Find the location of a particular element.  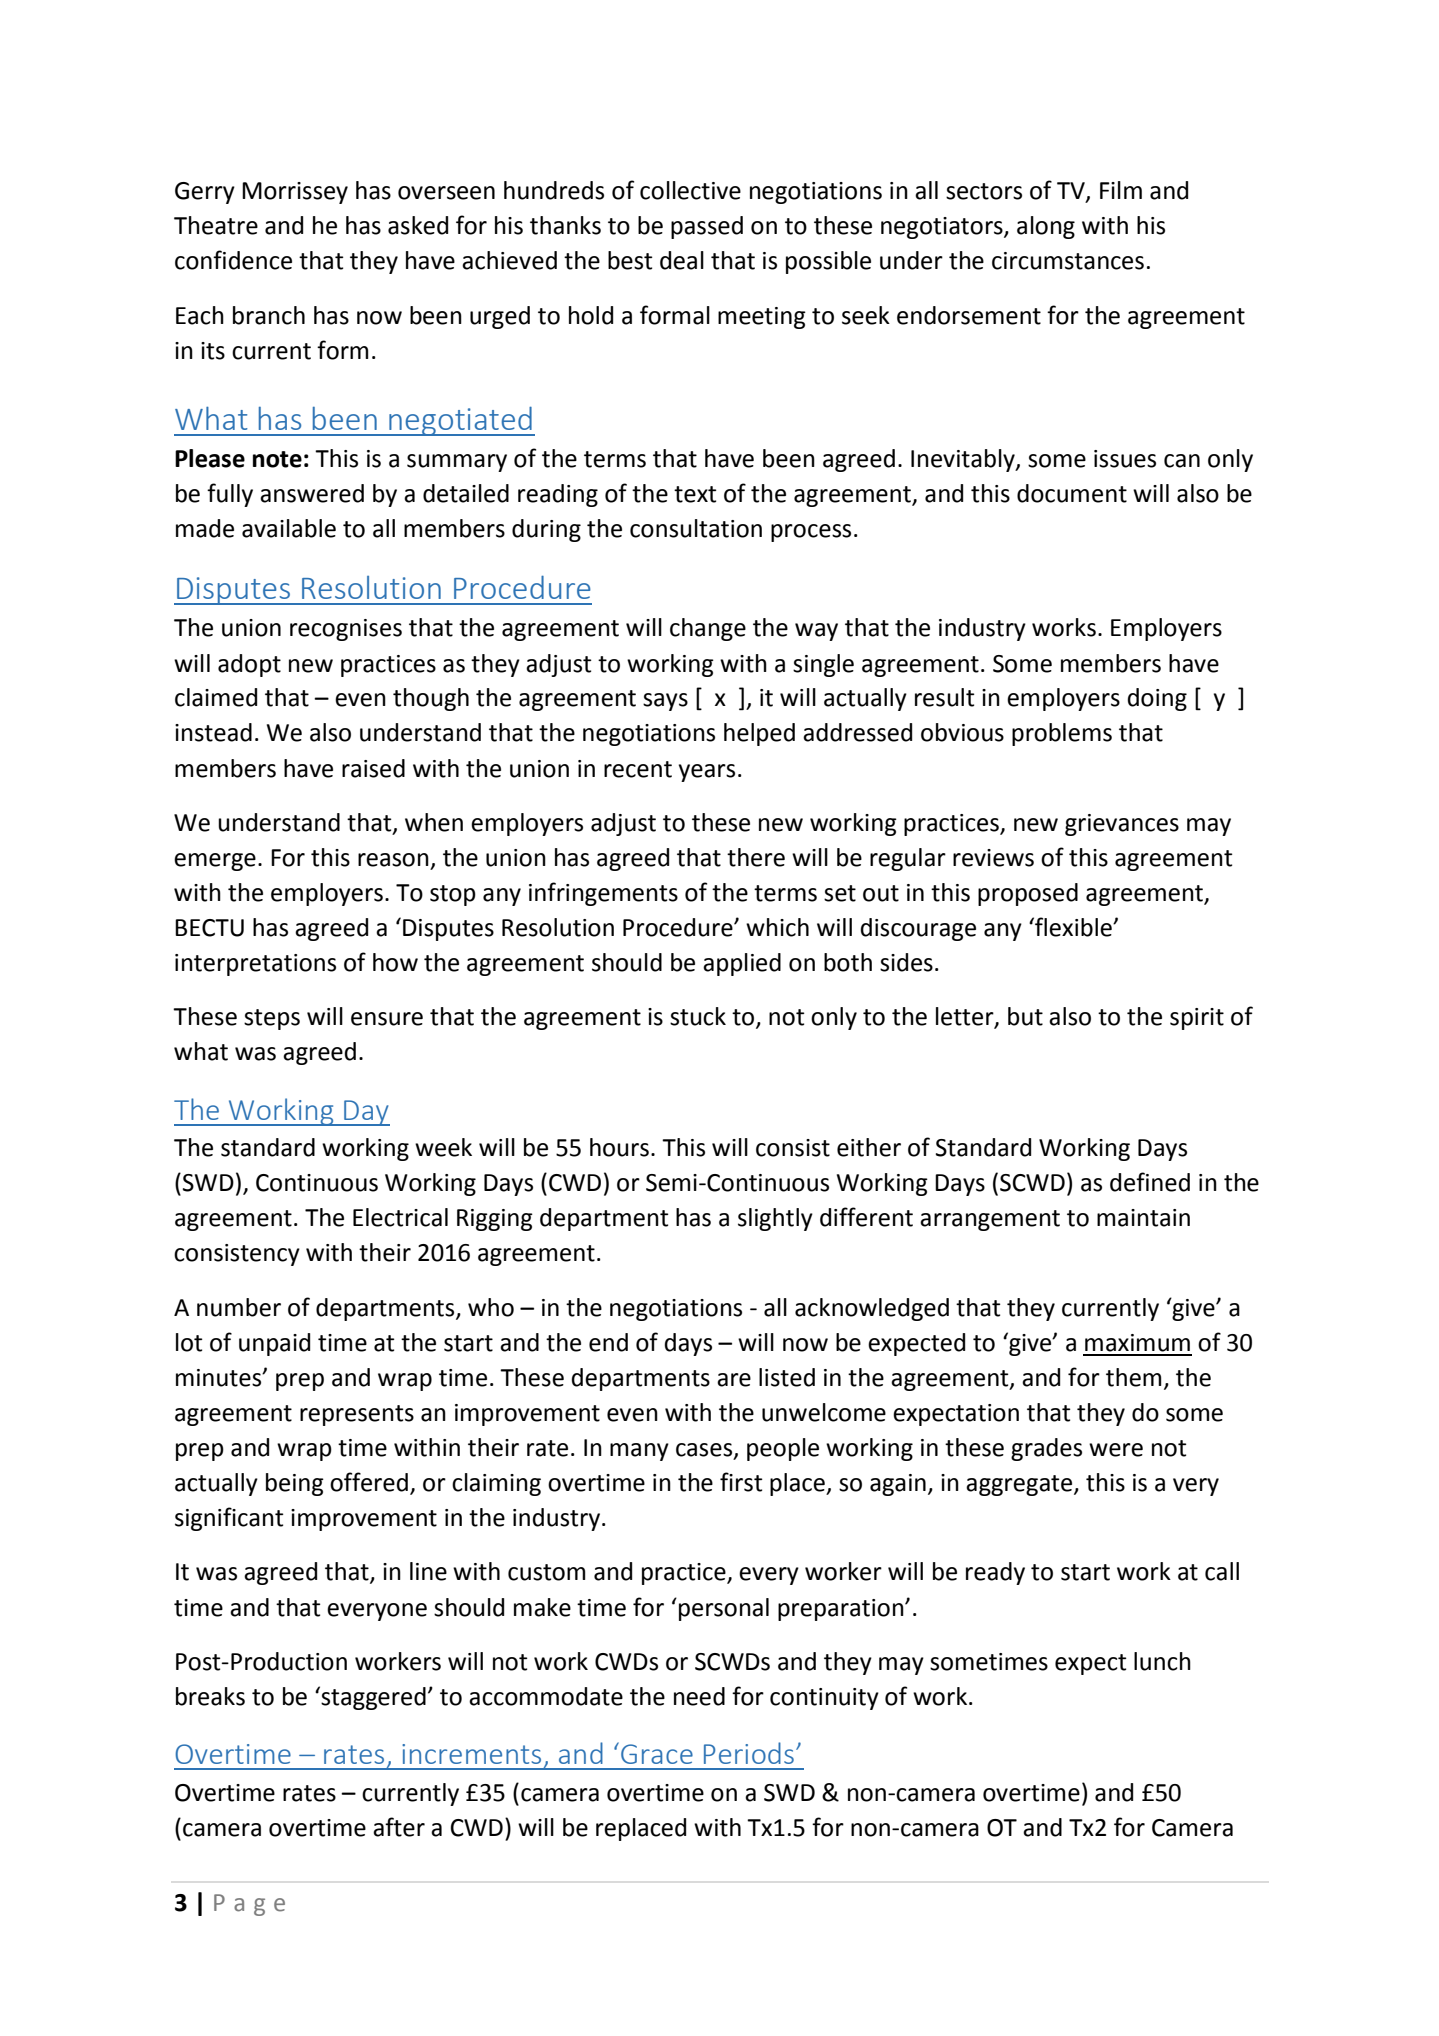

Periods is located at coordinates (749, 1753).
